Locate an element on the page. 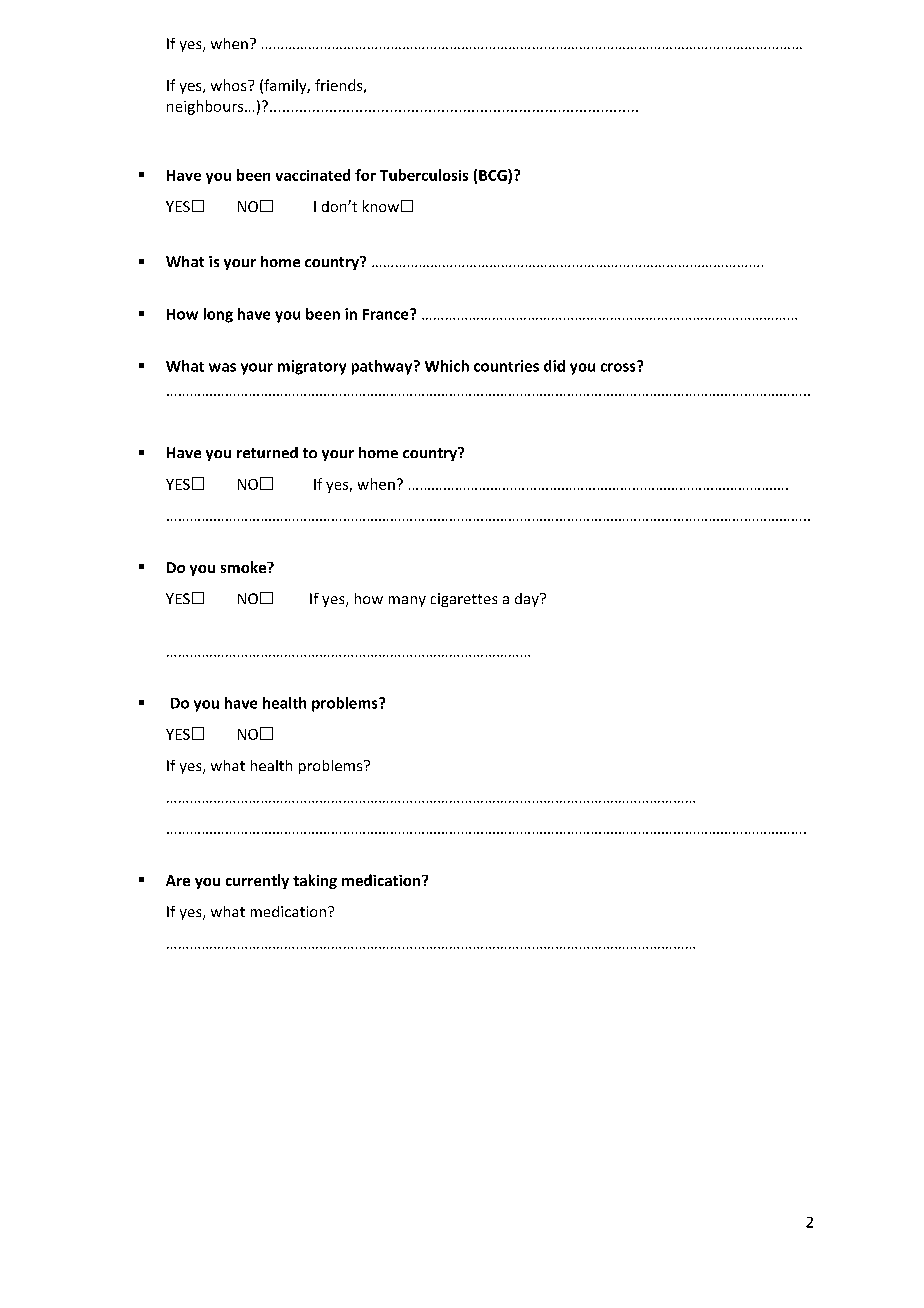 Image resolution: width=924 pixels, height=1308 pixels. Tuberculosis is located at coordinates (424, 175).
